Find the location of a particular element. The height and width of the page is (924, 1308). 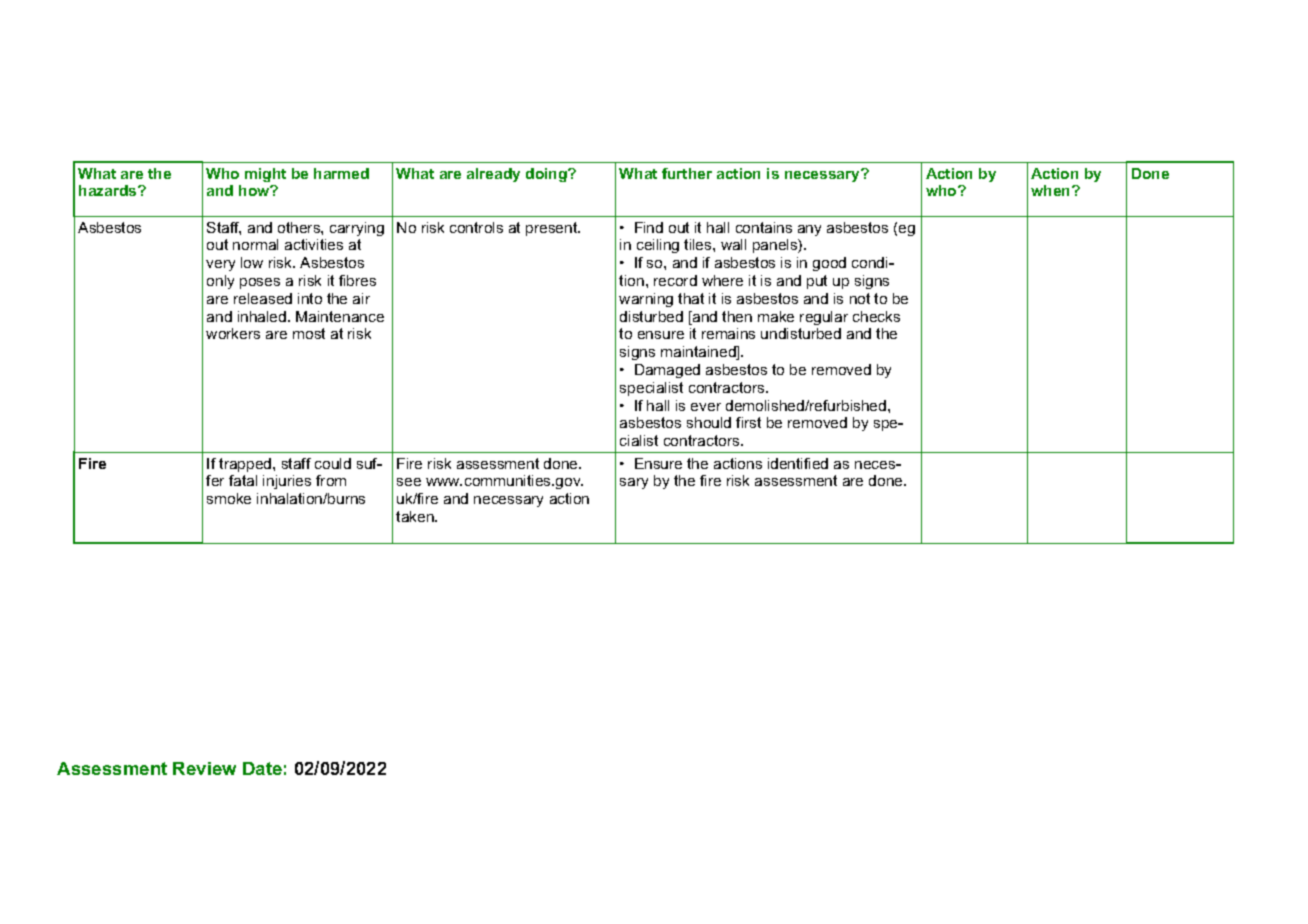

smoke is located at coordinates (229, 498).
